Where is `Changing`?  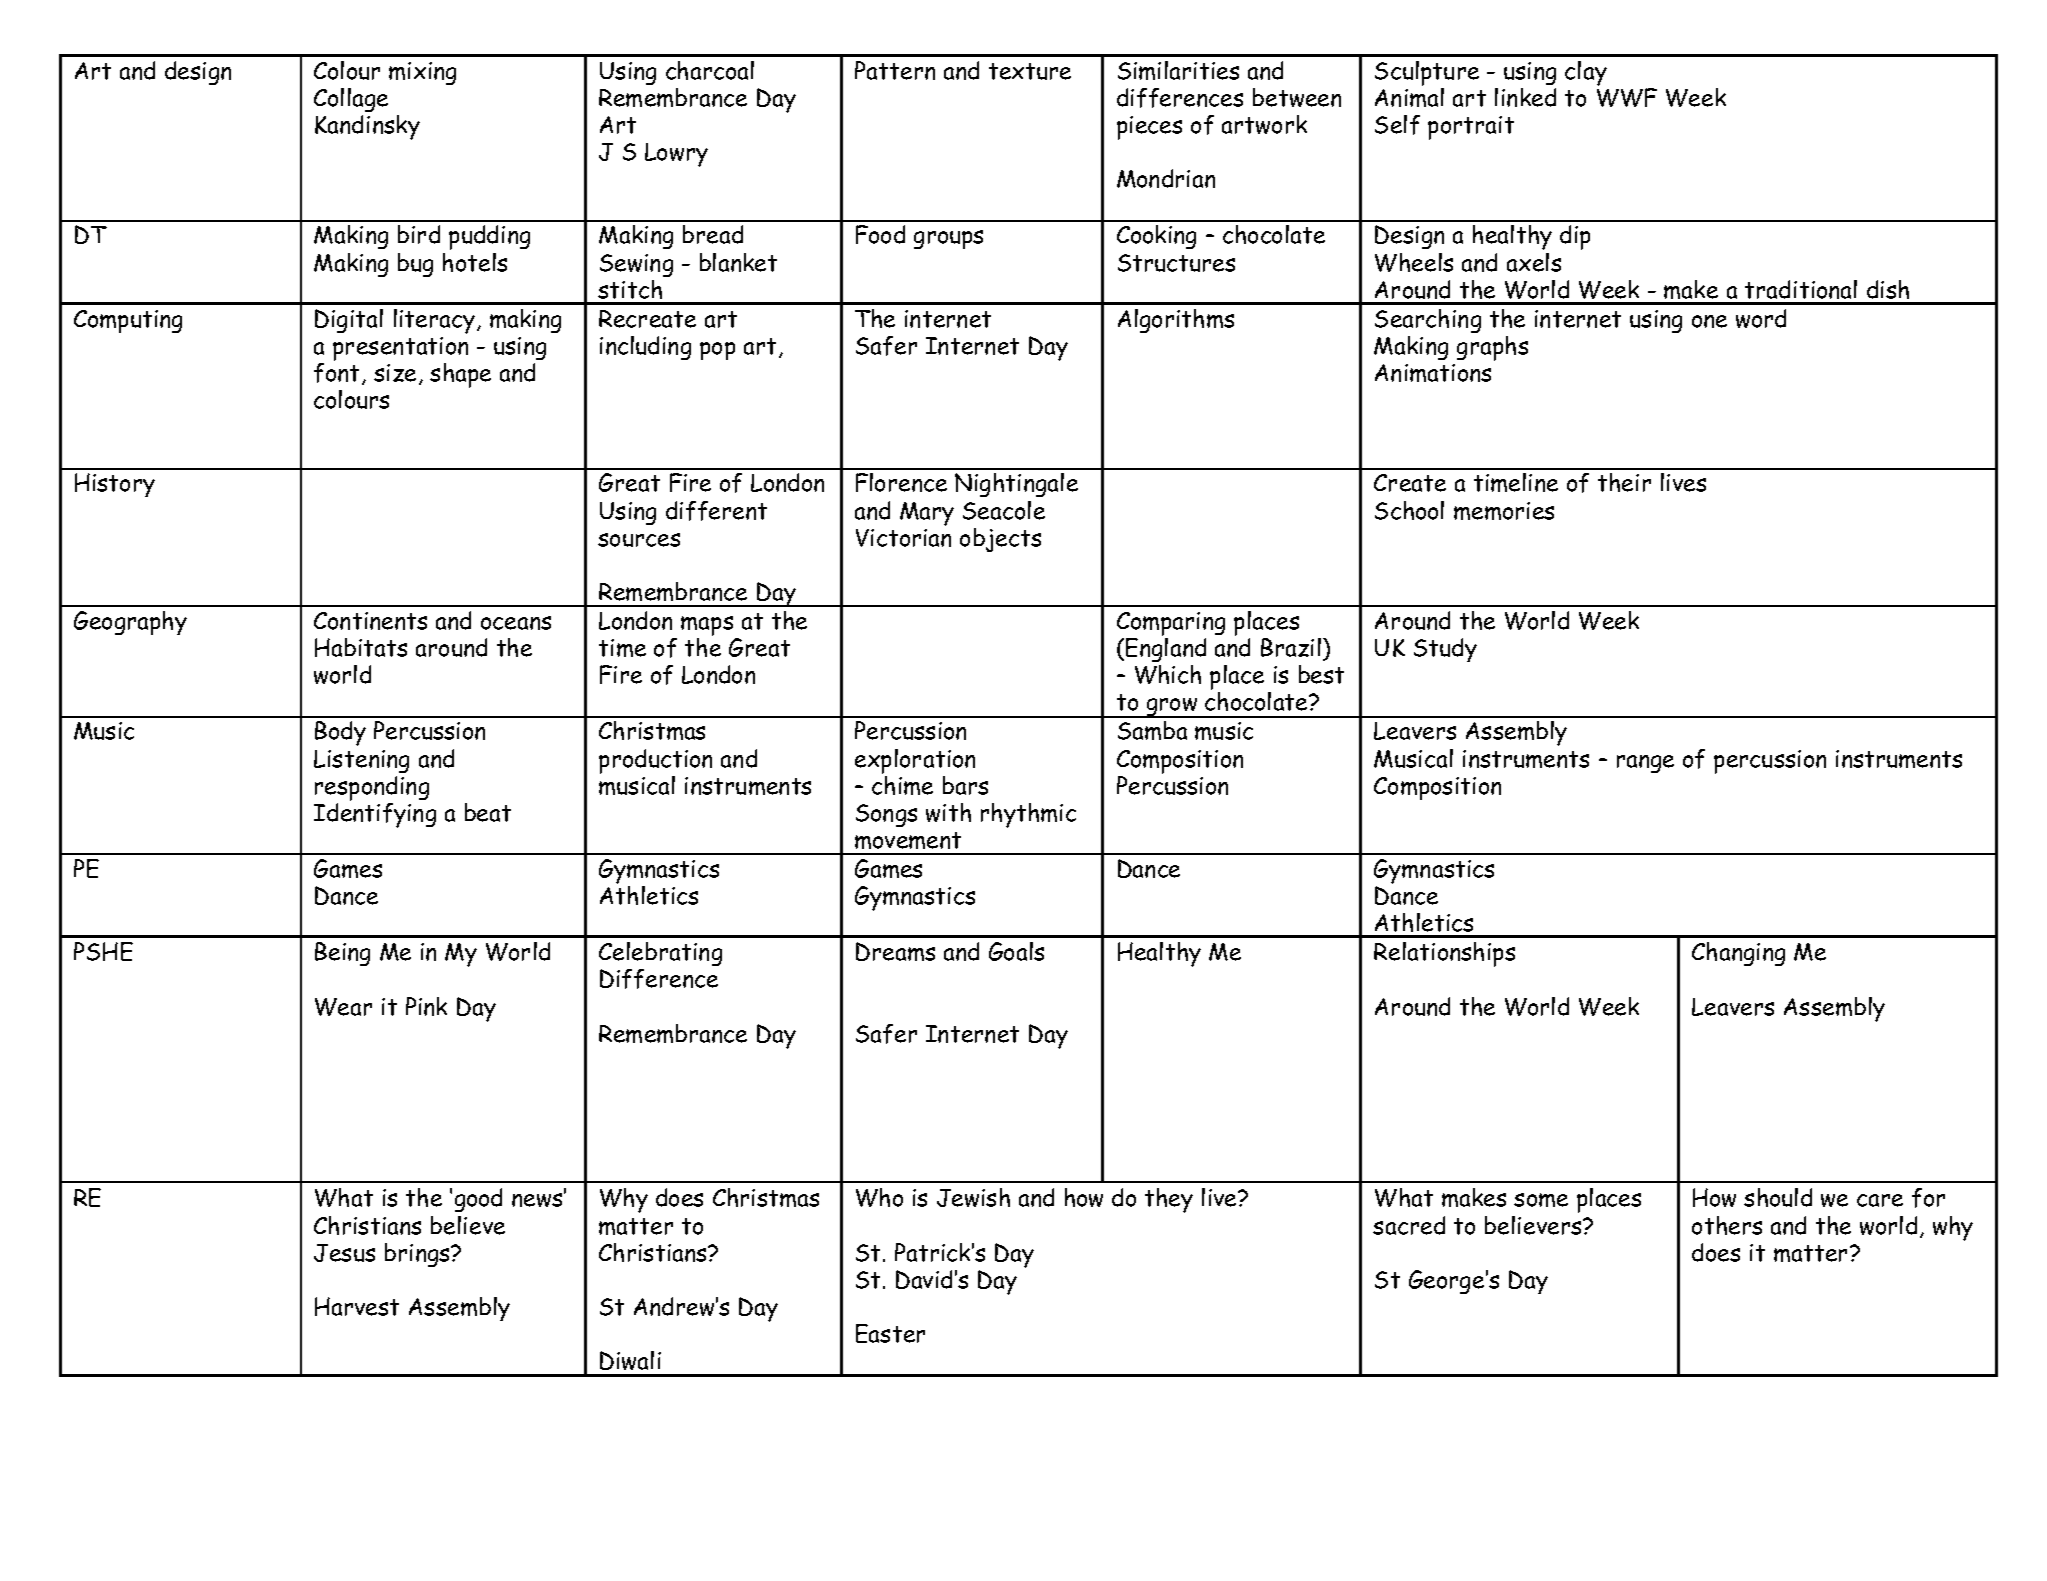 Changing is located at coordinates (1738, 954).
